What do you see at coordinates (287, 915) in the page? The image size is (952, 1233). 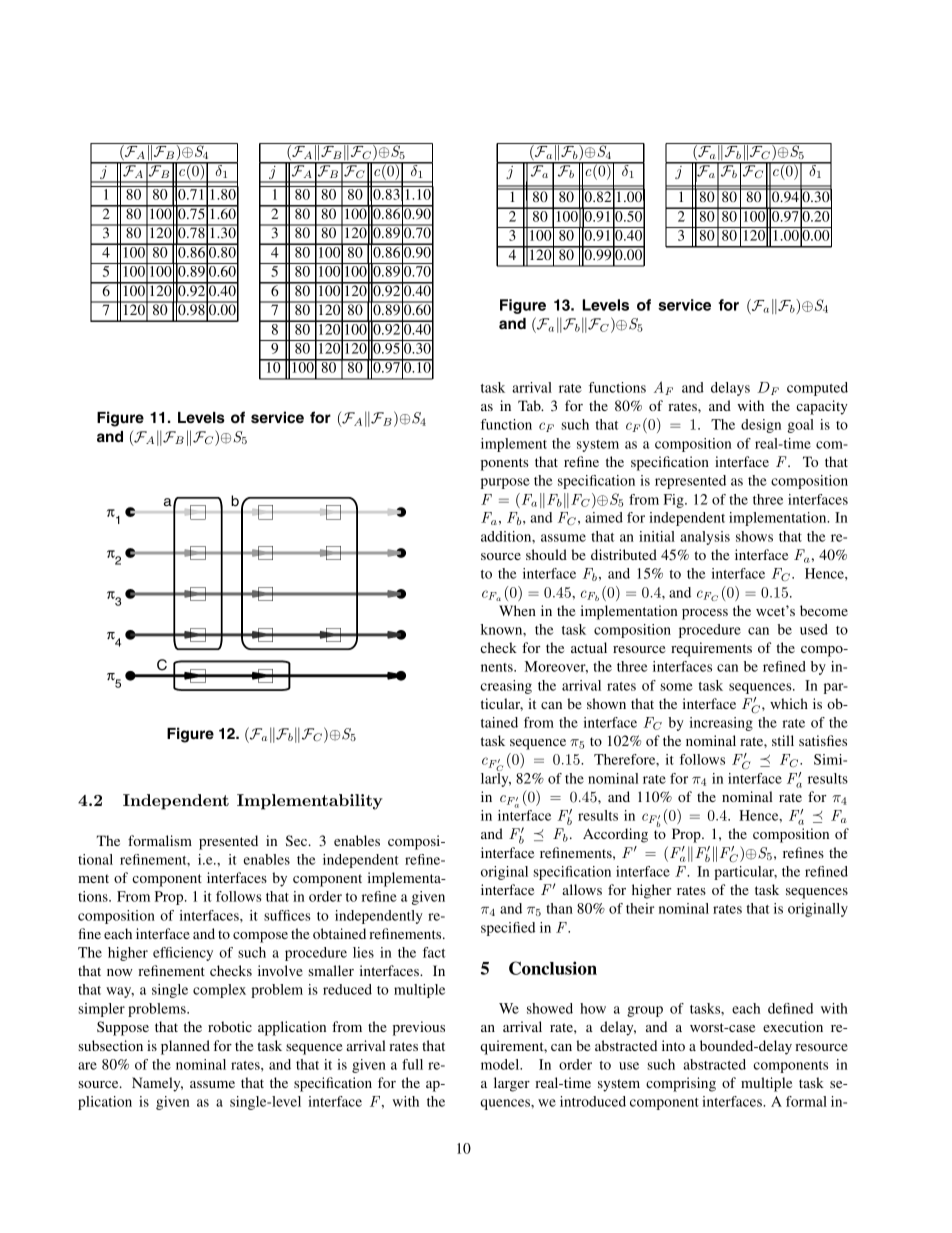 I see `suffices` at bounding box center [287, 915].
